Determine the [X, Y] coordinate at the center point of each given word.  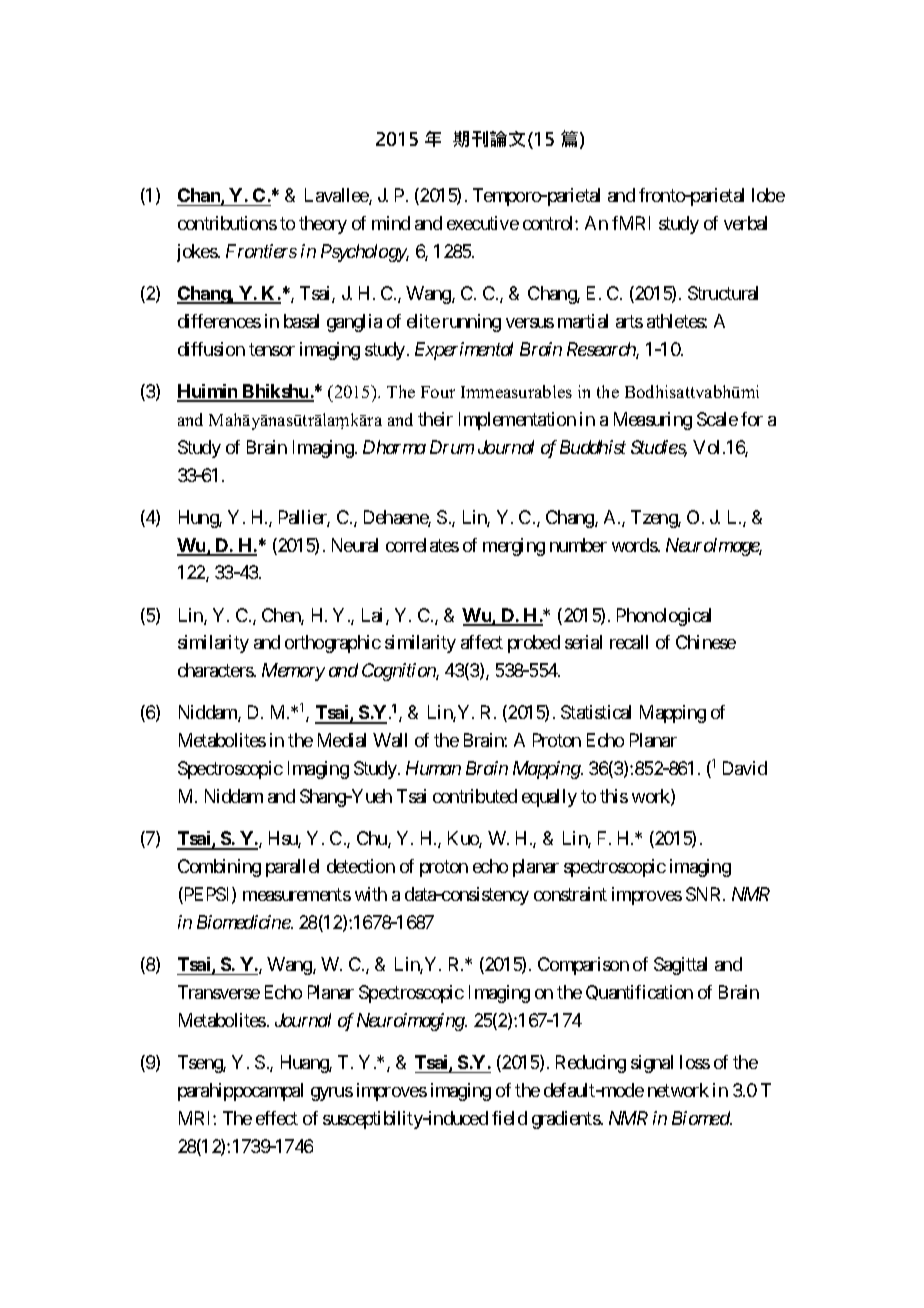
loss [695, 1062]
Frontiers [261, 251]
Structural [723, 293]
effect [277, 1118]
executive [483, 223]
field [509, 1118]
